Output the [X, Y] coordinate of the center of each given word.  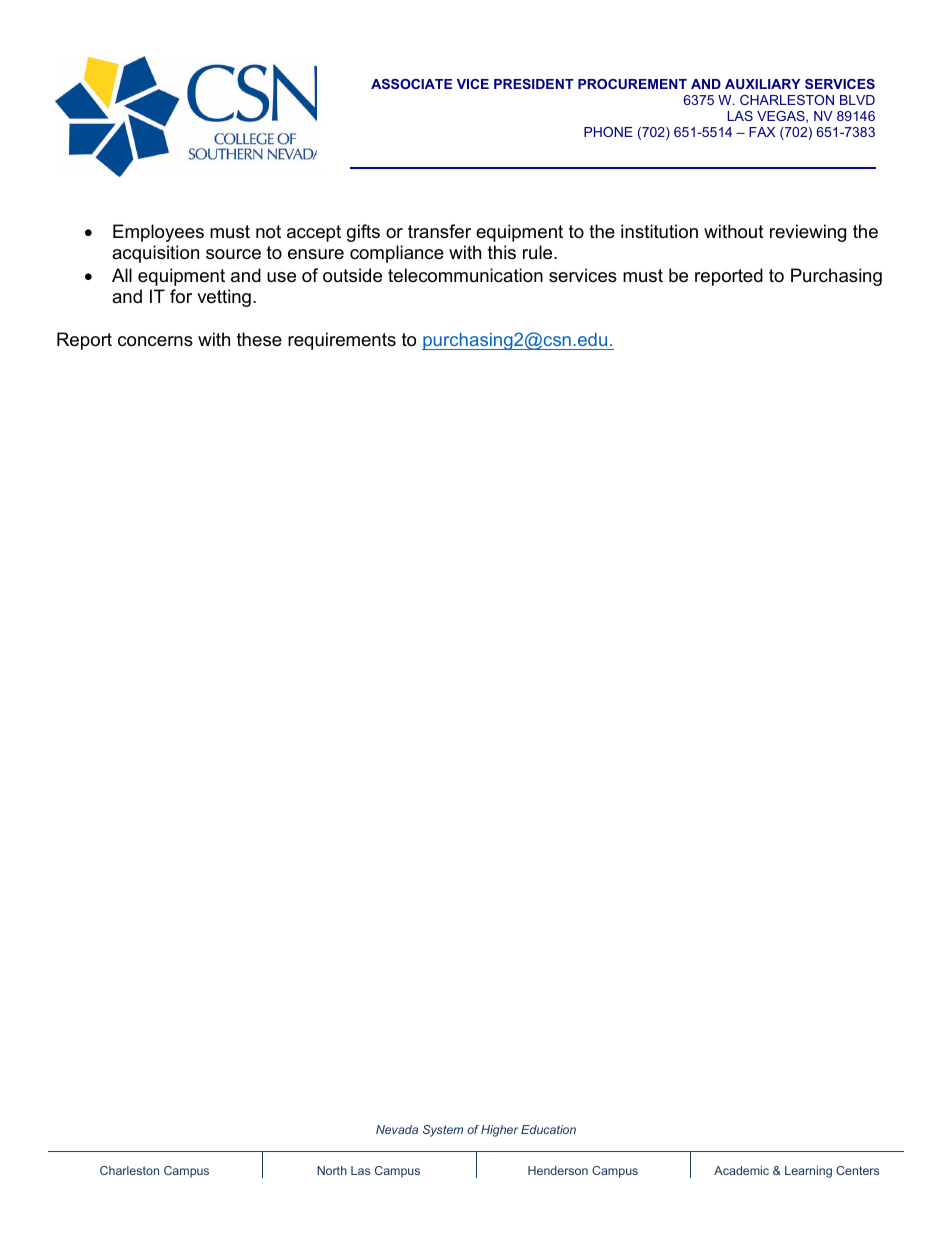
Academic [741, 1170]
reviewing [808, 233]
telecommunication [465, 275]
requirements [342, 341]
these [259, 339]
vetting [224, 298]
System [443, 1131]
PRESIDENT [534, 84]
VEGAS [782, 117]
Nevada [397, 1129]
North [332, 1170]
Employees [158, 233]
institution [659, 231]
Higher [499, 1131]
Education [548, 1129]
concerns [155, 341]
